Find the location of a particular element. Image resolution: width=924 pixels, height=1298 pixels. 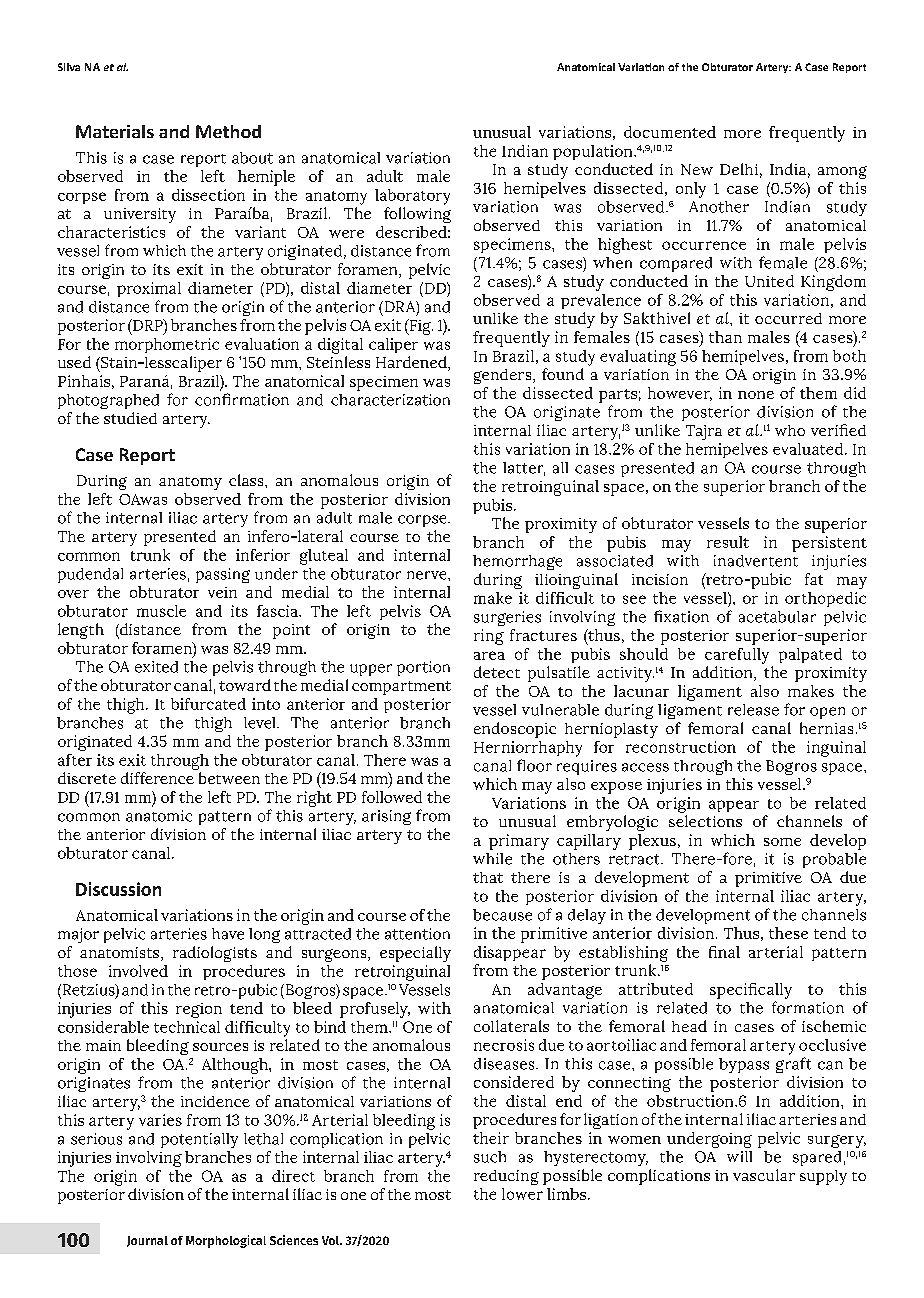

Delhi is located at coordinates (739, 169).
